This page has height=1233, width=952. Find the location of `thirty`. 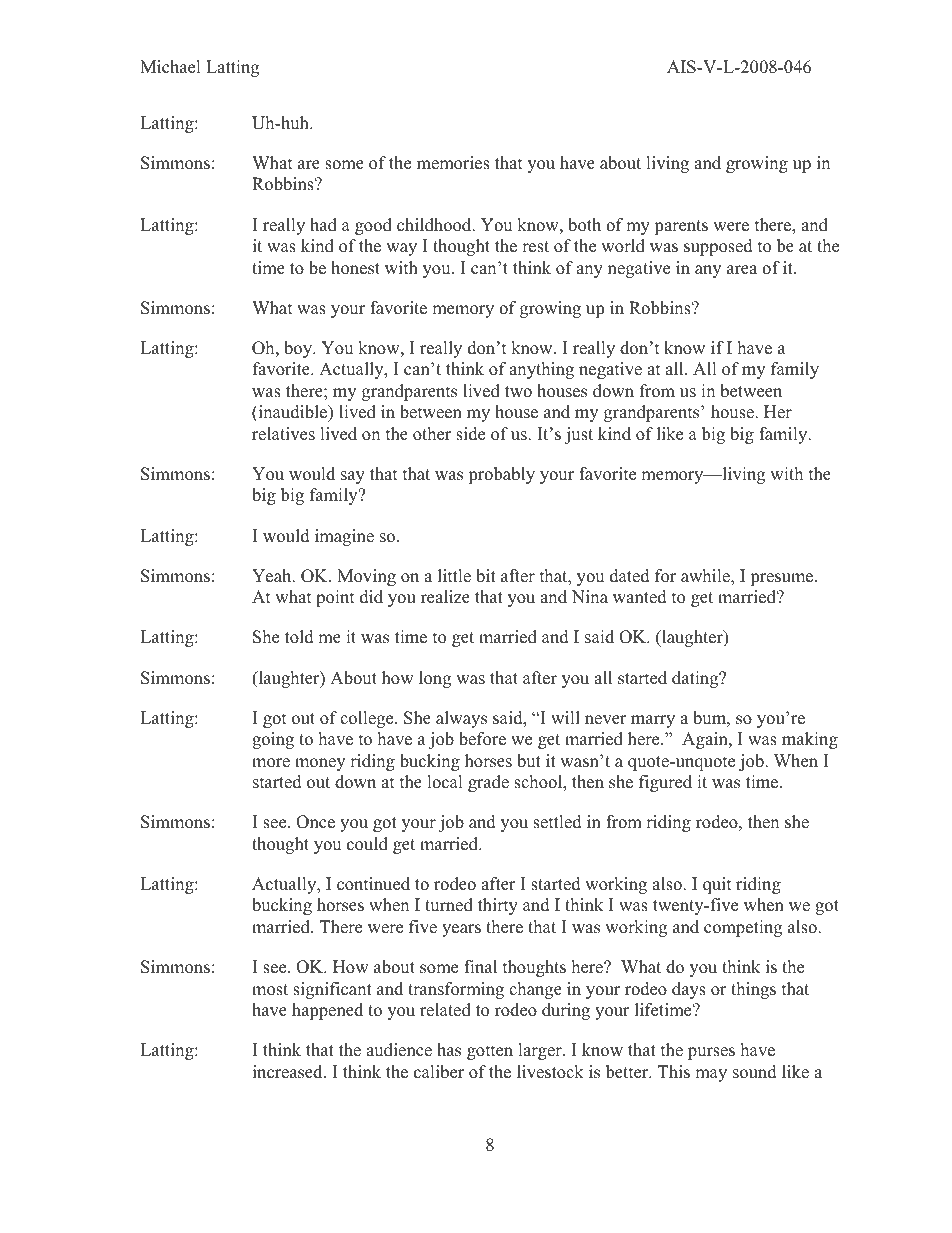

thirty is located at coordinates (498, 906).
